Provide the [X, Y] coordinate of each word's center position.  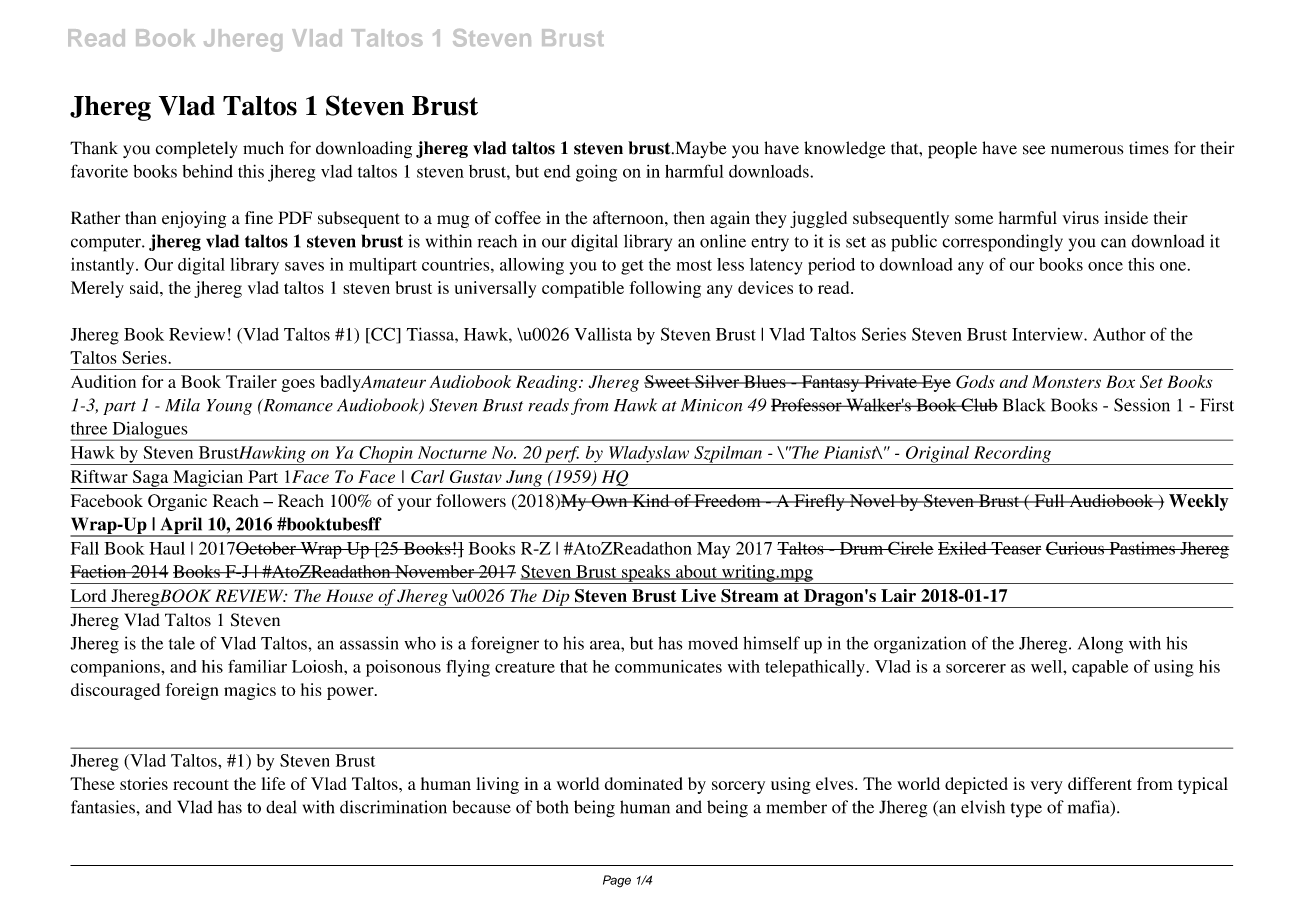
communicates [668, 666]
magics [250, 691]
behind [207, 171]
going [596, 173]
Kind [651, 500]
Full [1049, 500]
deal [281, 807]
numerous [1087, 150]
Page [617, 881]
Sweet [668, 381]
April [181, 526]
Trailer [251, 381]
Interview [1048, 334]
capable [1100, 668]
